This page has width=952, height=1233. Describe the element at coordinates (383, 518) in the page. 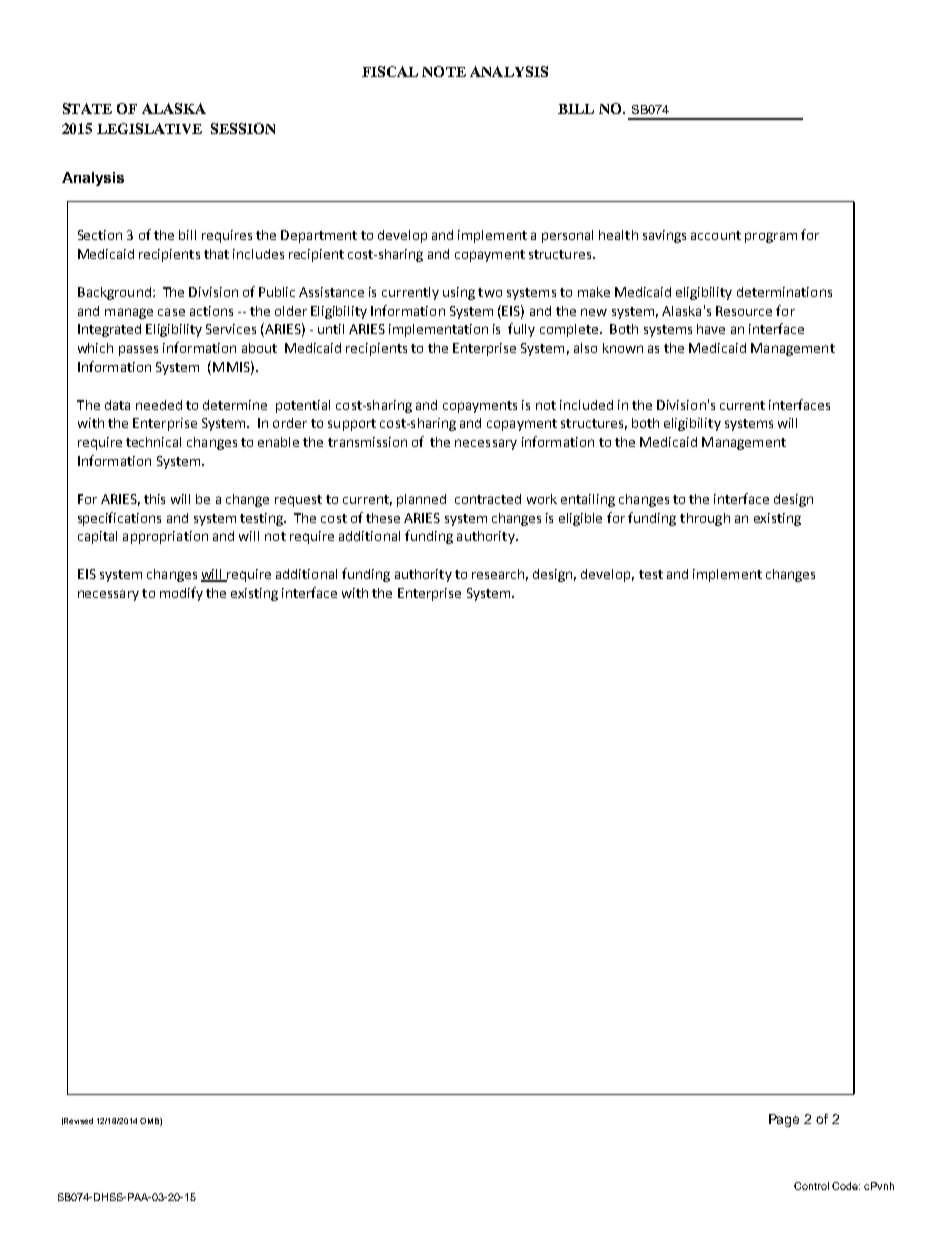

I see `these` at that location.
